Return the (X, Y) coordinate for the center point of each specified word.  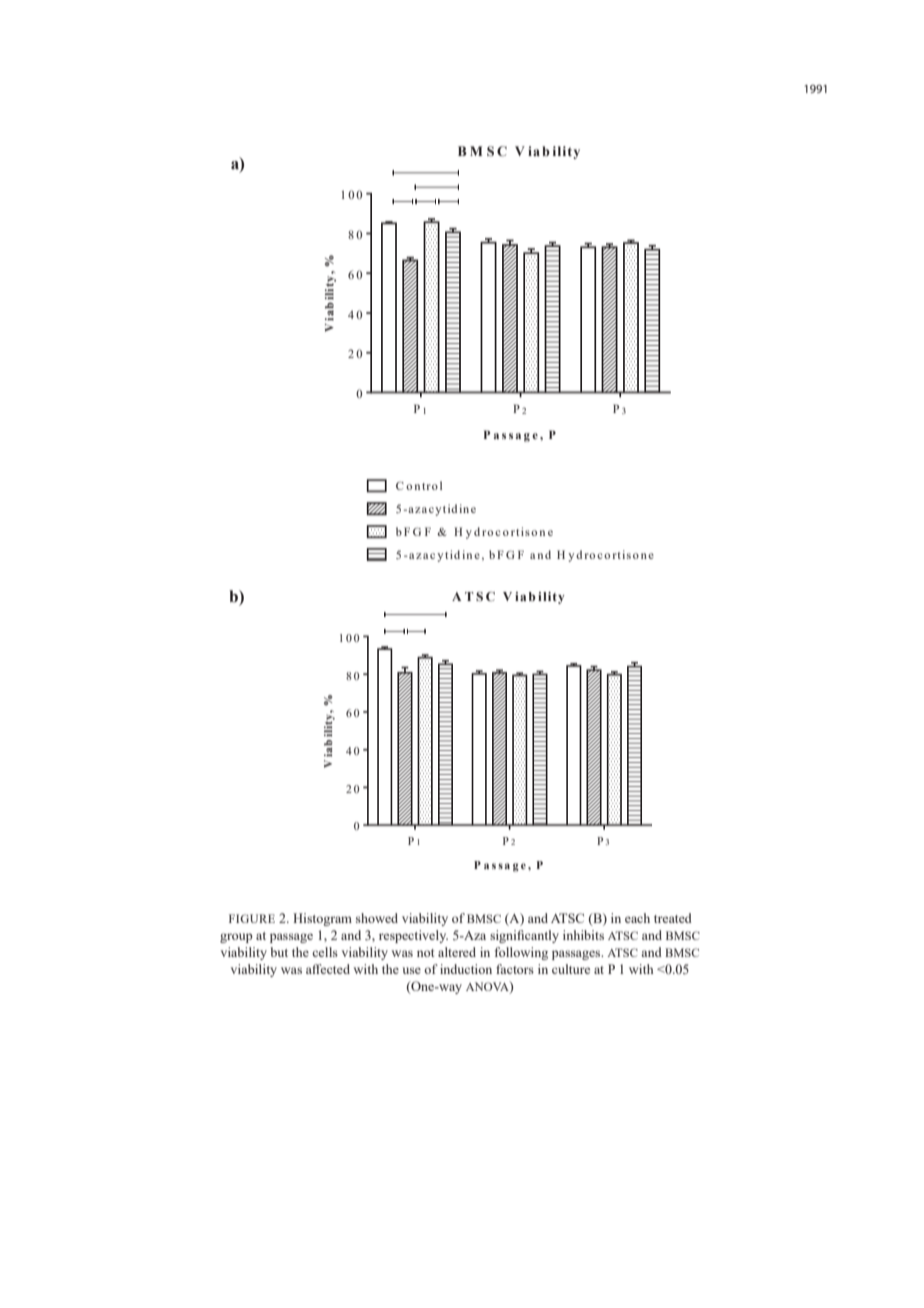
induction (466, 969)
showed (377, 918)
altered (457, 952)
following (521, 953)
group (236, 938)
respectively (413, 936)
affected (328, 969)
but (279, 952)
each (637, 918)
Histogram (322, 919)
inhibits (583, 935)
